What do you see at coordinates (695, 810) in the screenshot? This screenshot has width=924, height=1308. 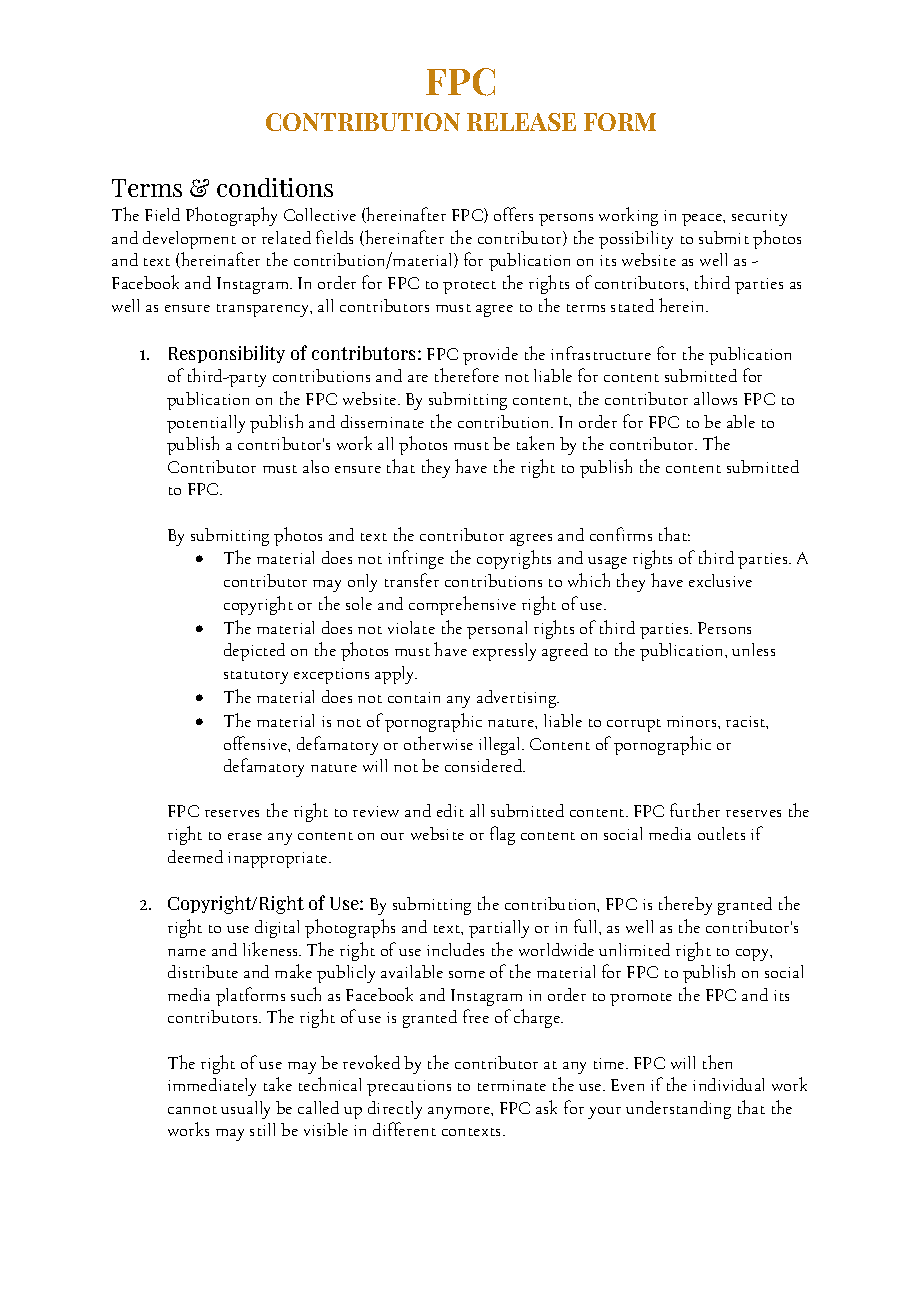 I see `further` at bounding box center [695, 810].
